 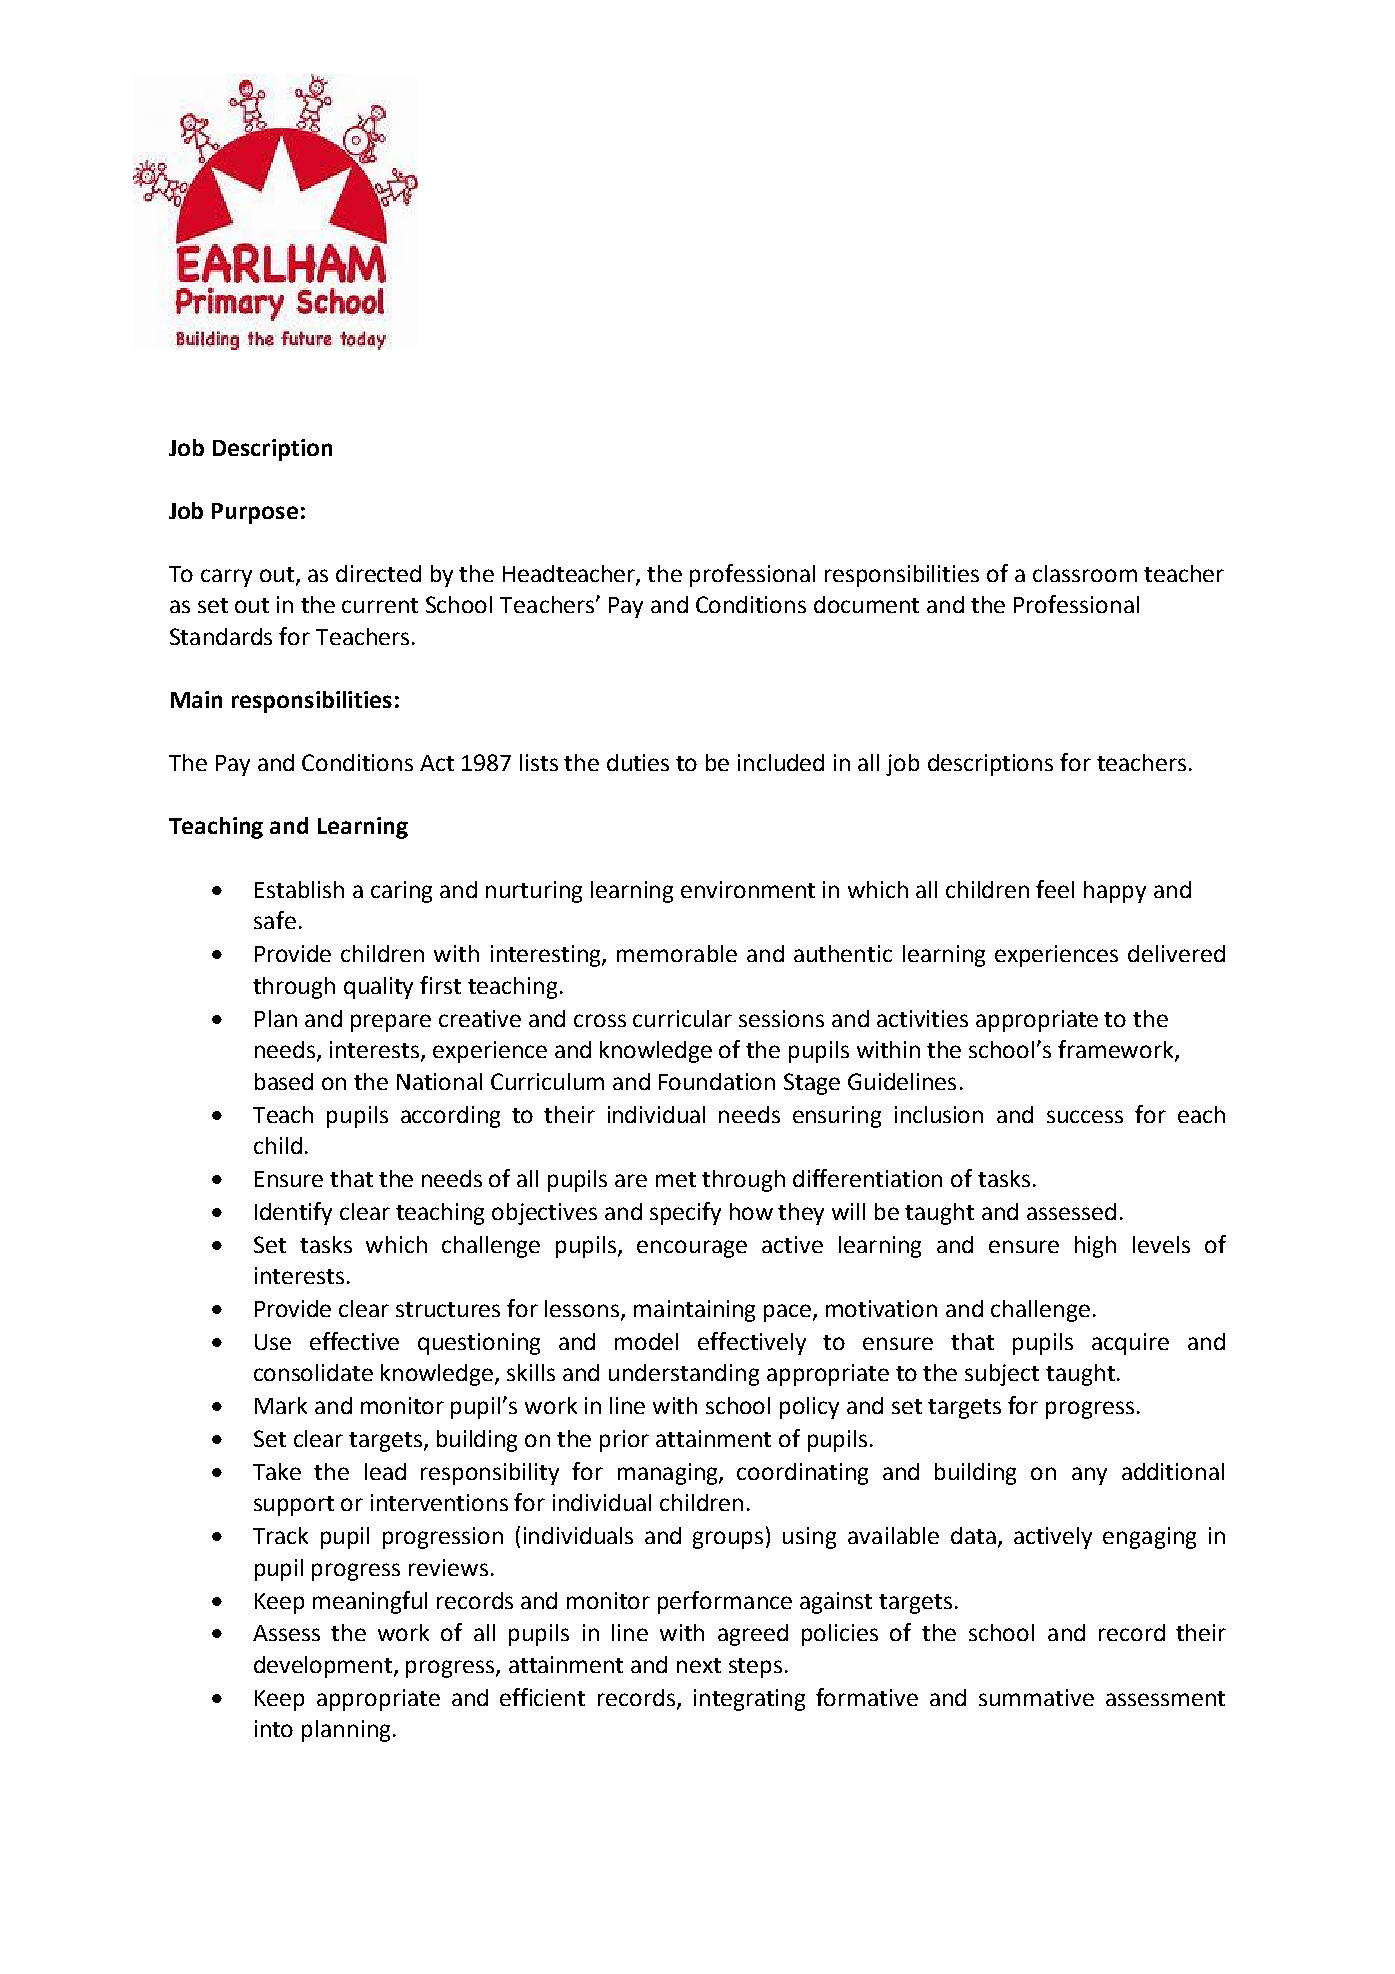 I want to click on classroom, so click(x=1085, y=573).
